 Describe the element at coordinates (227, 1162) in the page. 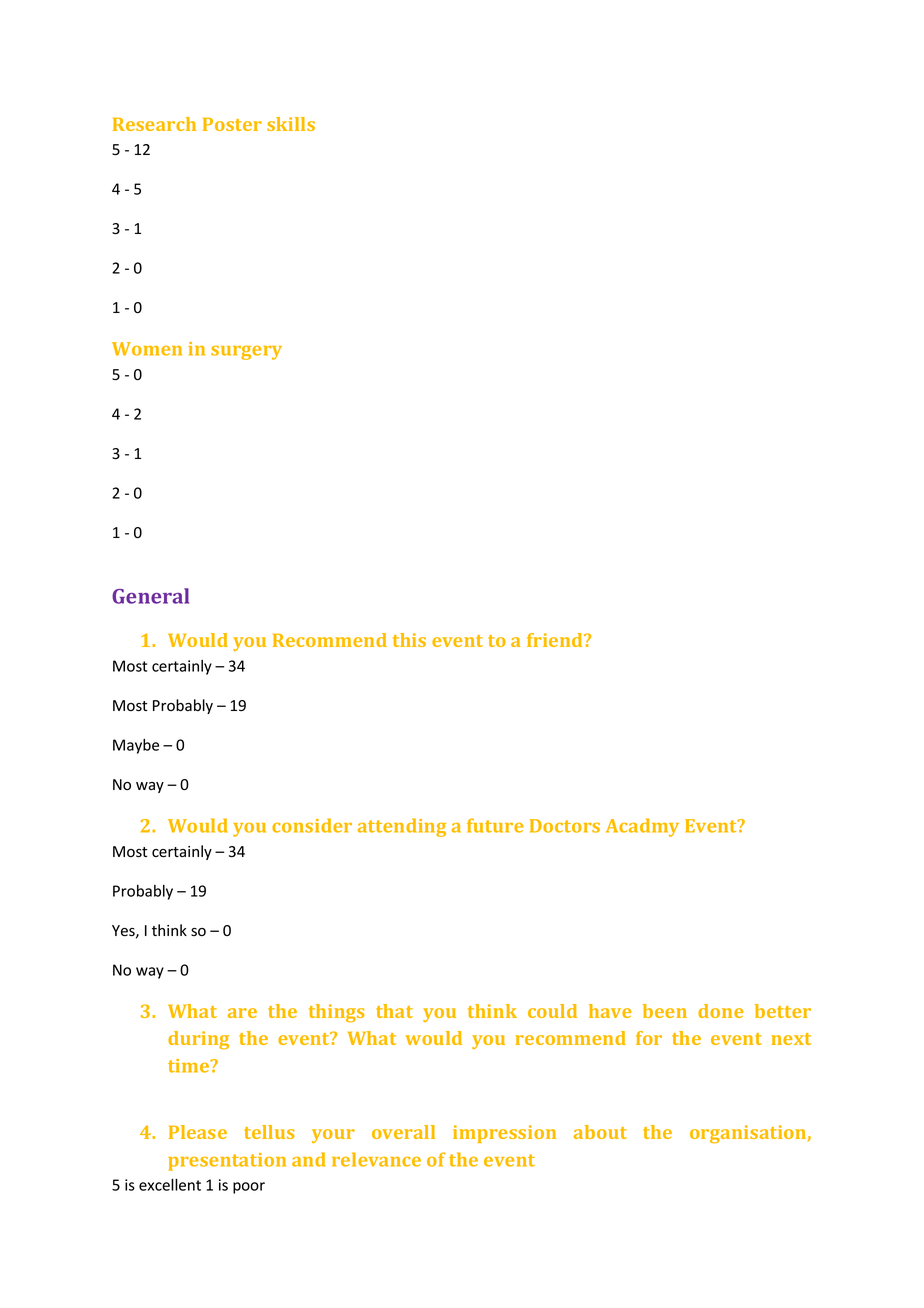

I see `presentation` at that location.
